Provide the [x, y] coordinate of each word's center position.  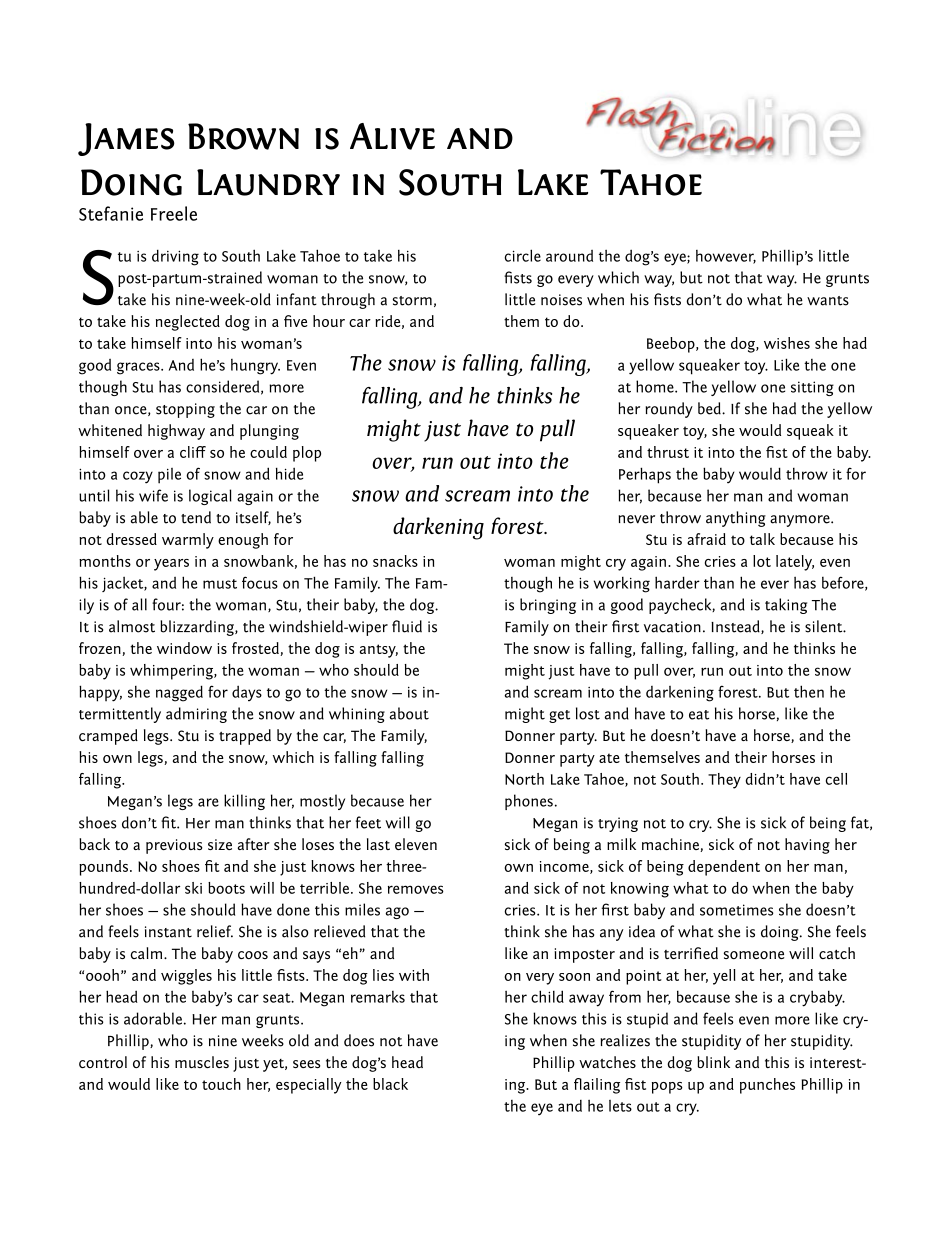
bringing [548, 606]
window [184, 648]
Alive [392, 136]
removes [416, 889]
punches [767, 1086]
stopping [185, 410]
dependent [724, 868]
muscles [202, 1062]
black [390, 1084]
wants [828, 301]
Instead [736, 627]
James [126, 139]
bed [710, 408]
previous [174, 846]
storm [412, 301]
